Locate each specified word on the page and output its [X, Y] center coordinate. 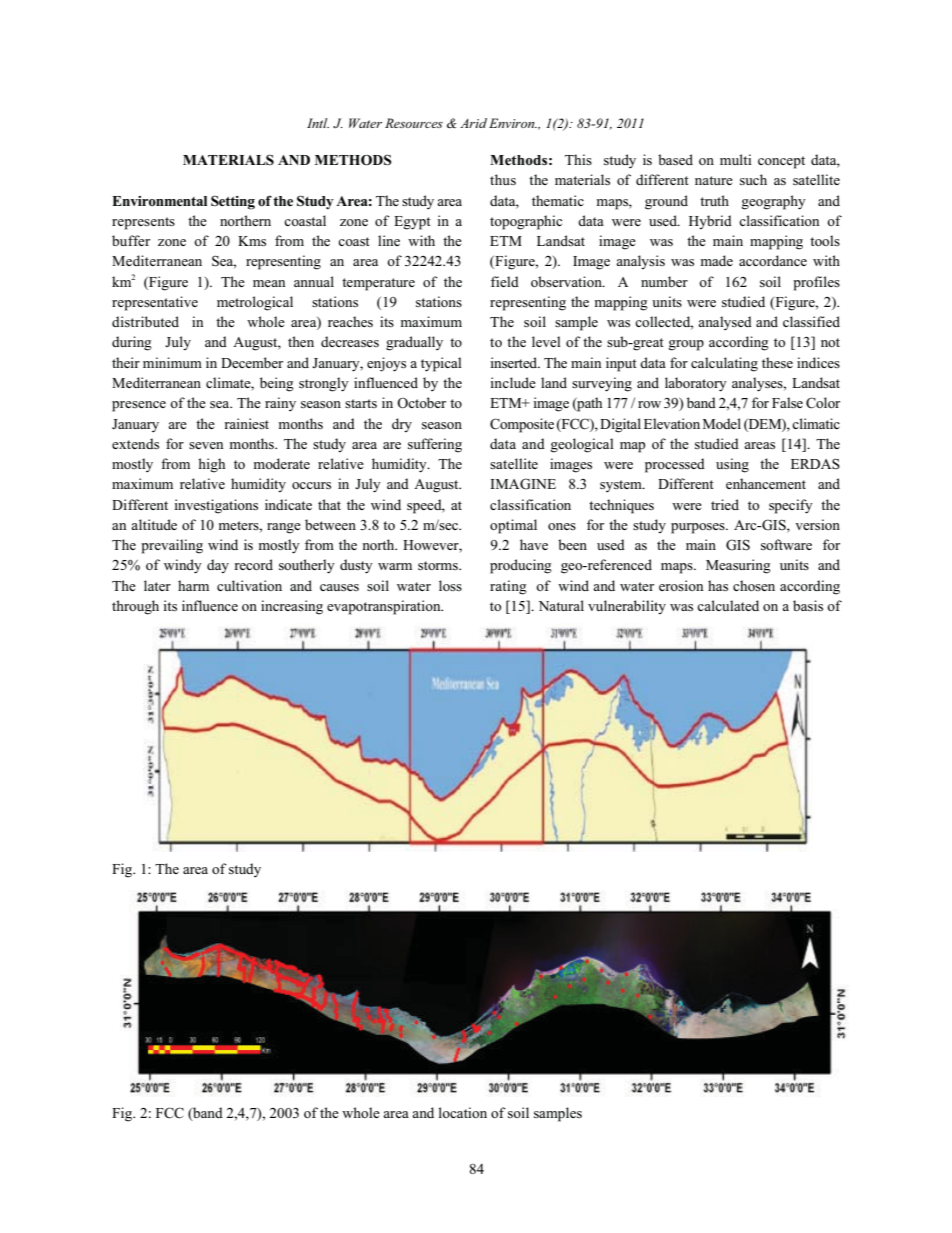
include [513, 382]
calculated [728, 605]
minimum [172, 362]
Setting [233, 202]
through [135, 607]
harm [193, 585]
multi [735, 159]
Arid [473, 123]
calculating [724, 364]
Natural [561, 605]
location [462, 1112]
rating [508, 587]
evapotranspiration [385, 607]
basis [808, 605]
